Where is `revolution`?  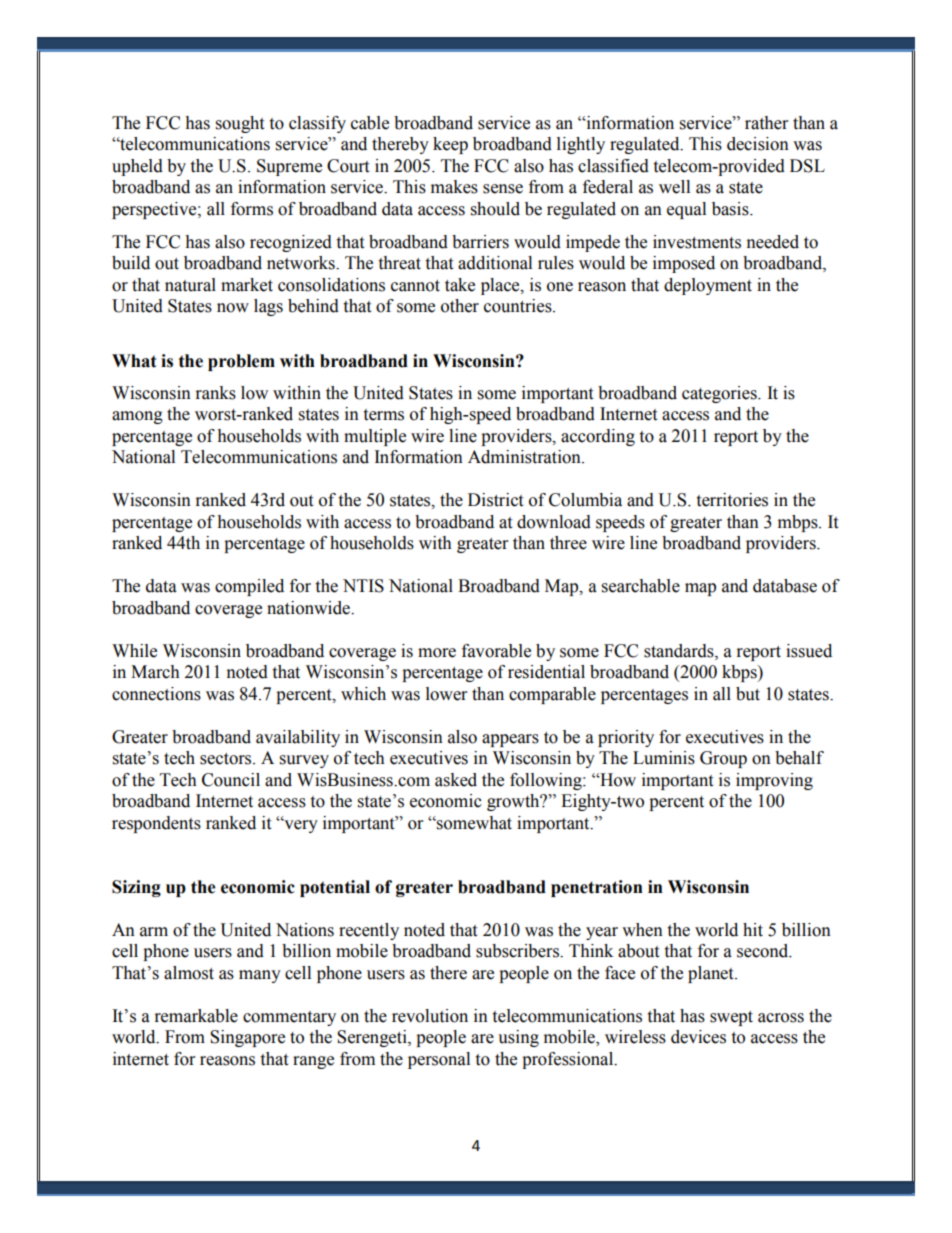 revolution is located at coordinates (430, 1016).
